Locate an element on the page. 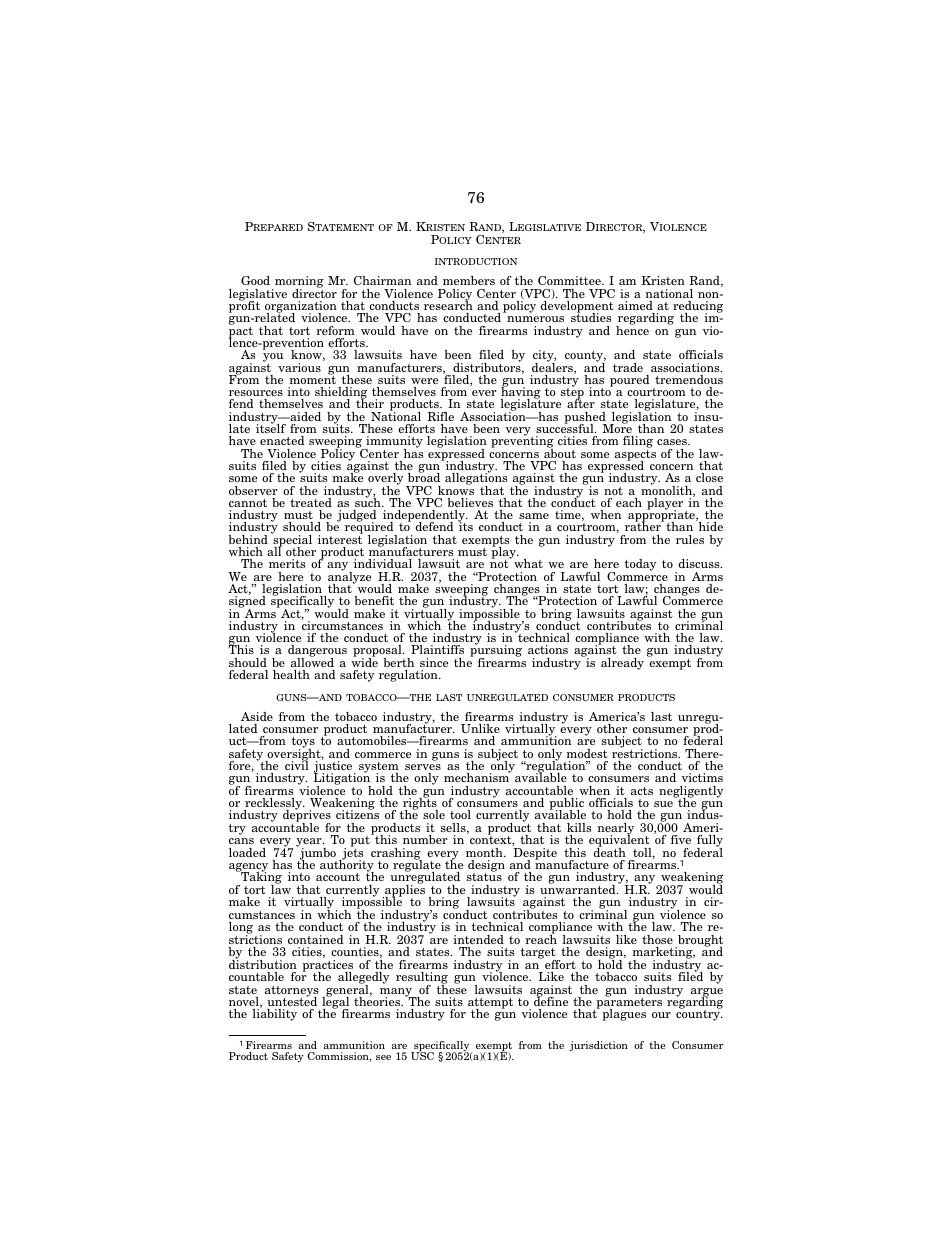 This document has height=1233, width=952. special is located at coordinates (291, 541).
